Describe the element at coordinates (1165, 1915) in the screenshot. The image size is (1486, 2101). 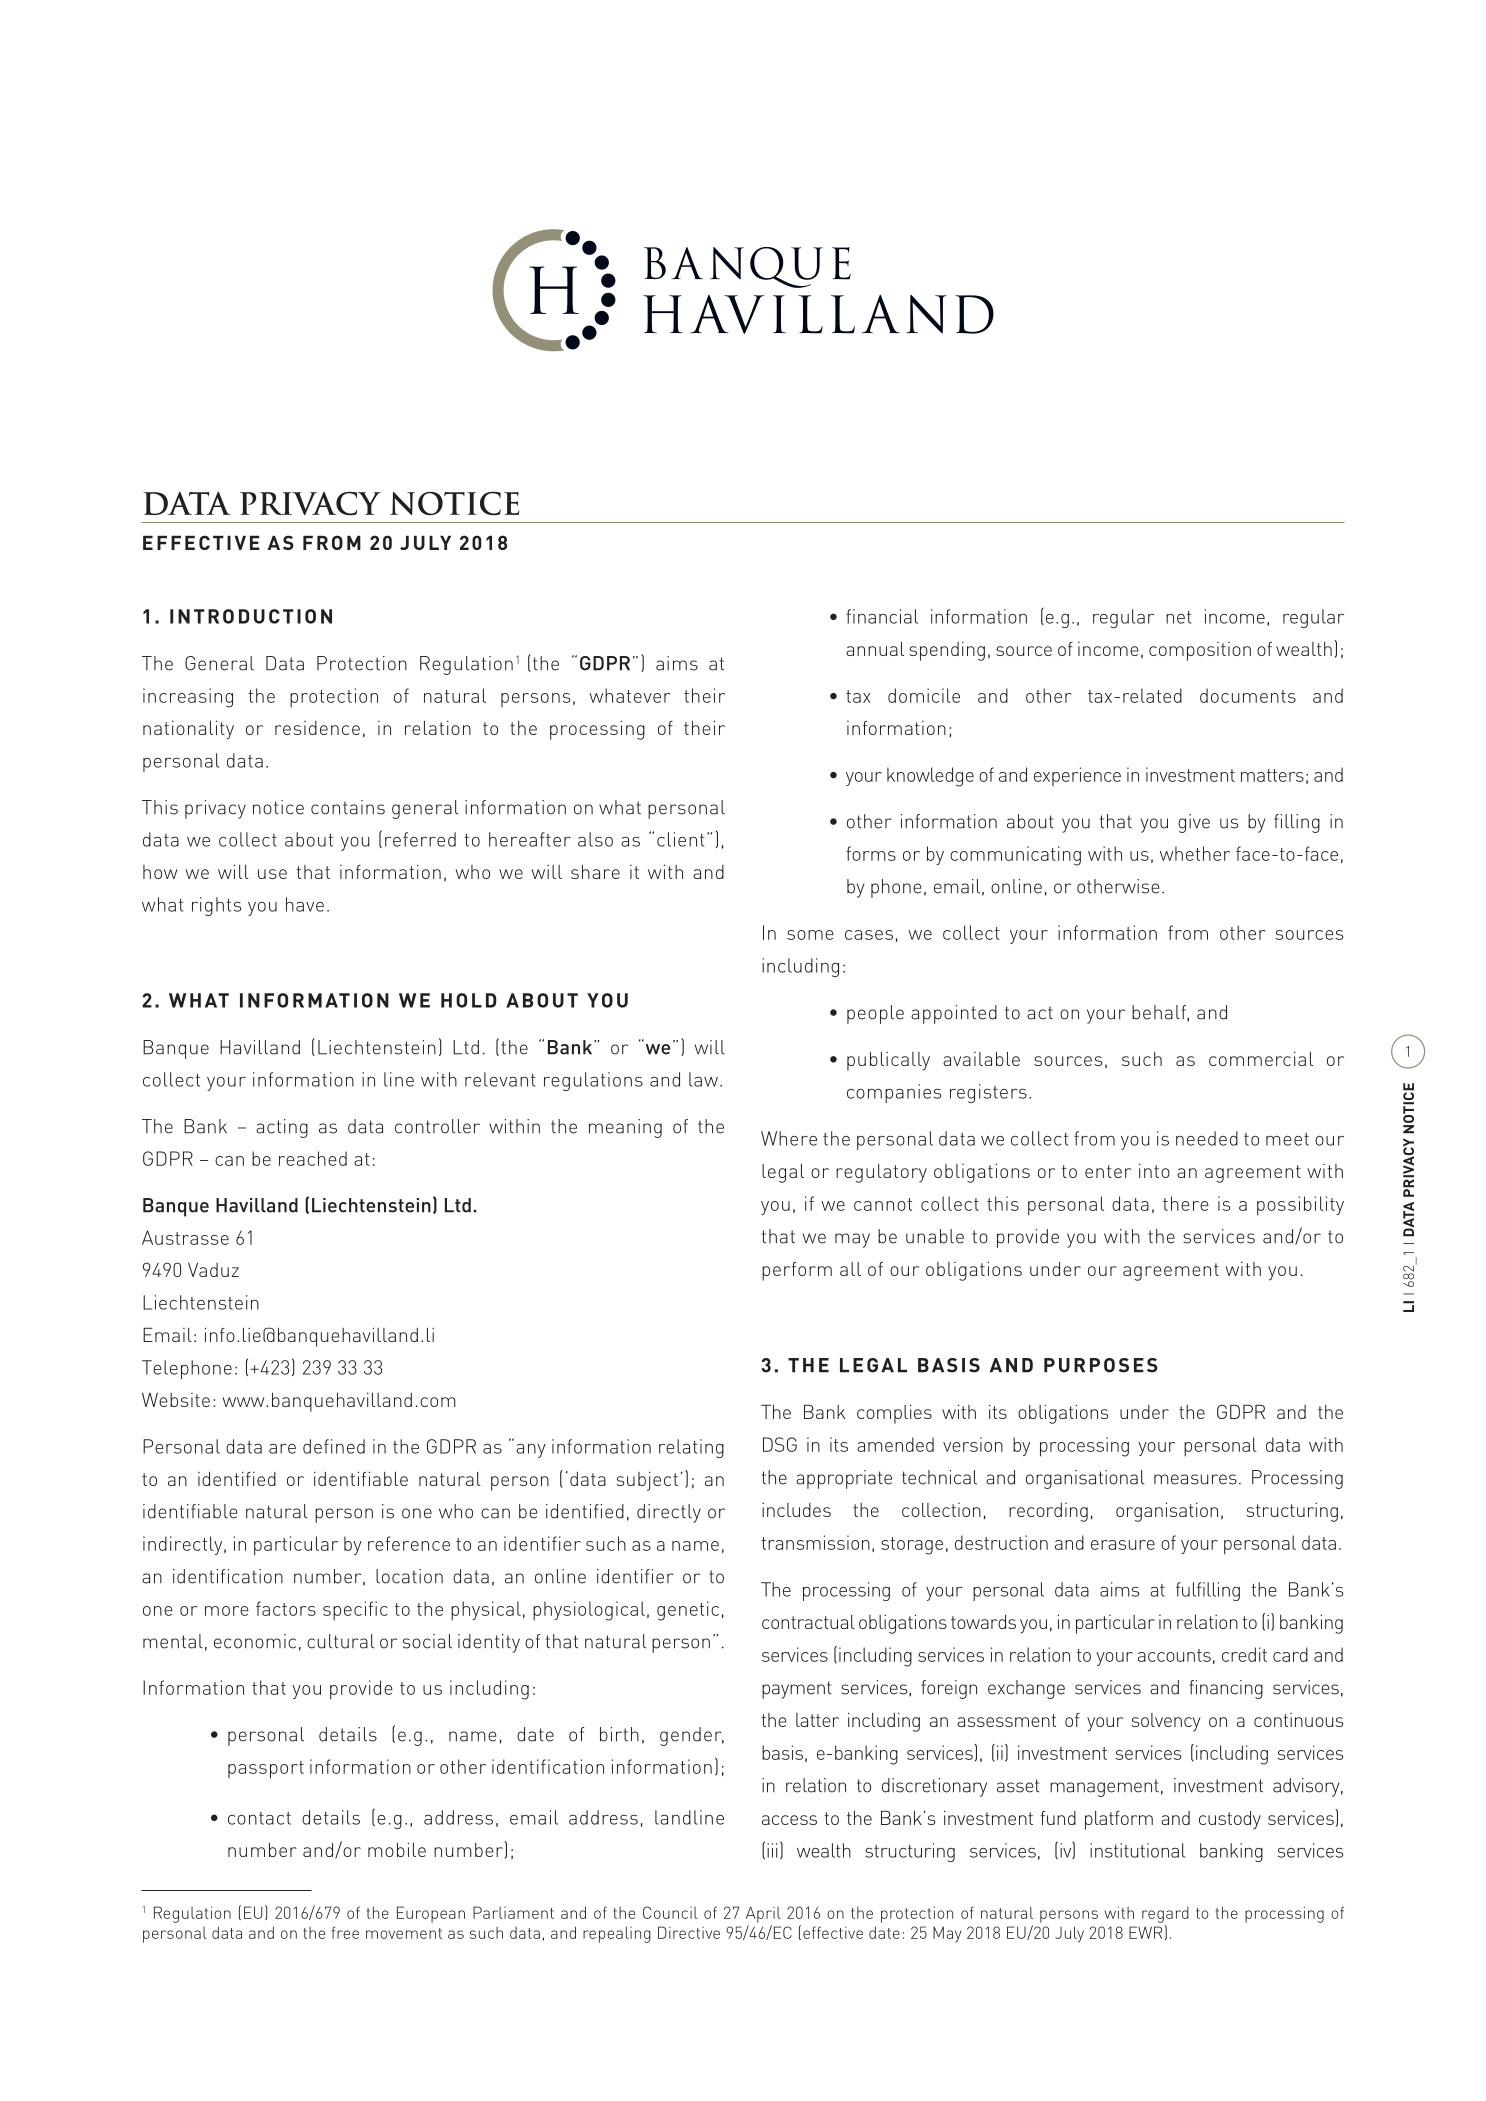
I see `regard` at that location.
